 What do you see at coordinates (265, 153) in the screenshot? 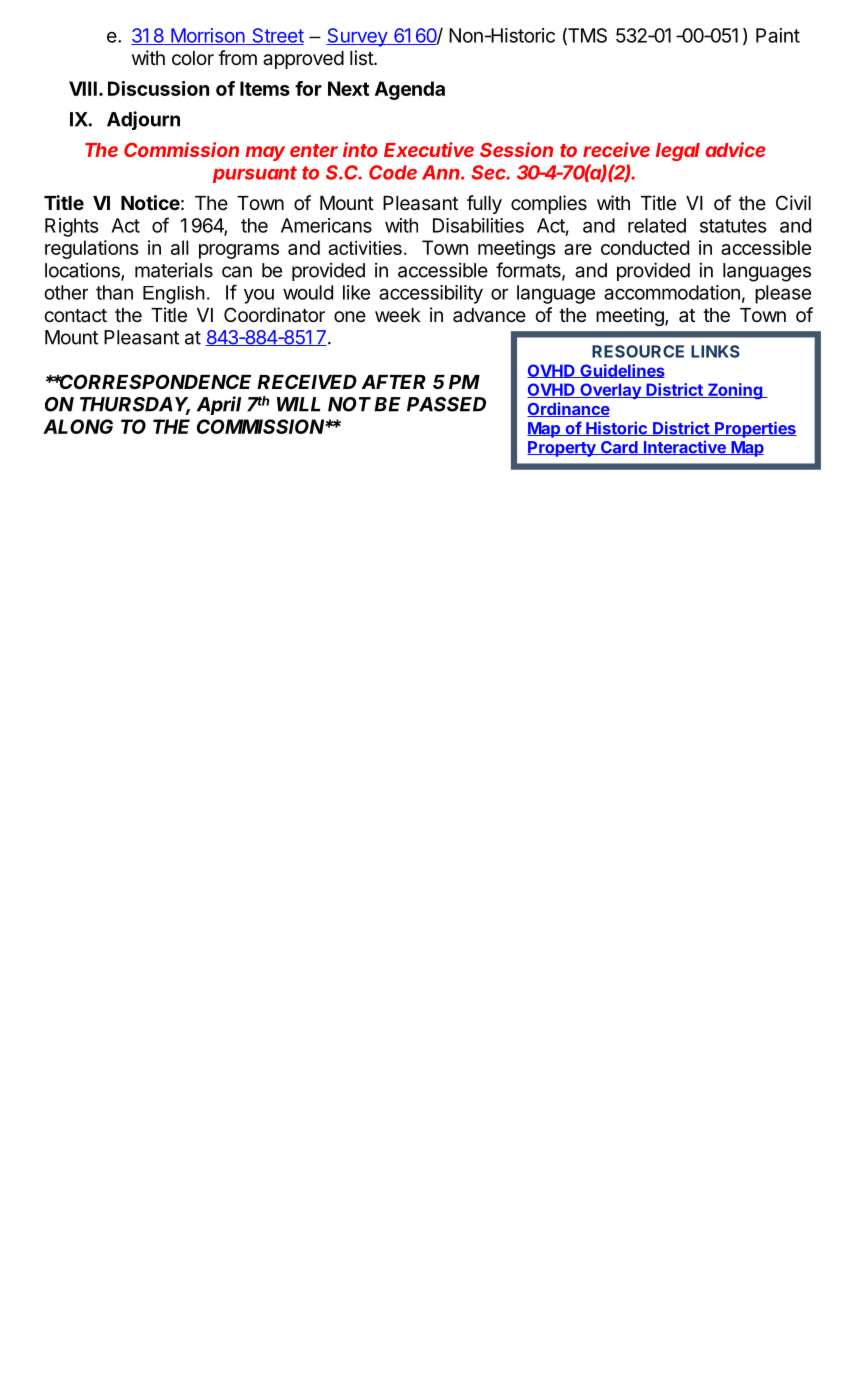
I see `may` at bounding box center [265, 153].
